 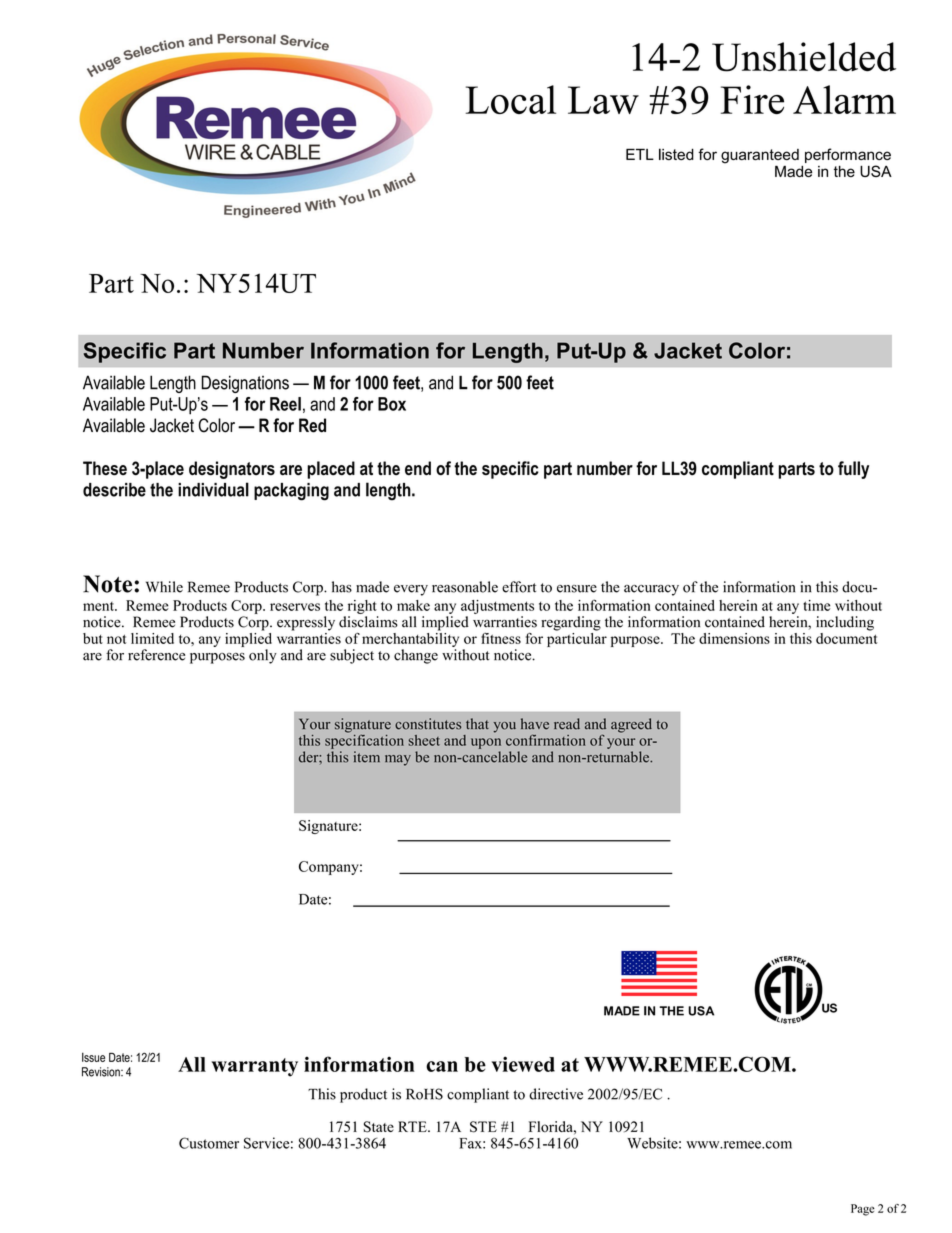 I want to click on Customer, so click(x=209, y=1143).
